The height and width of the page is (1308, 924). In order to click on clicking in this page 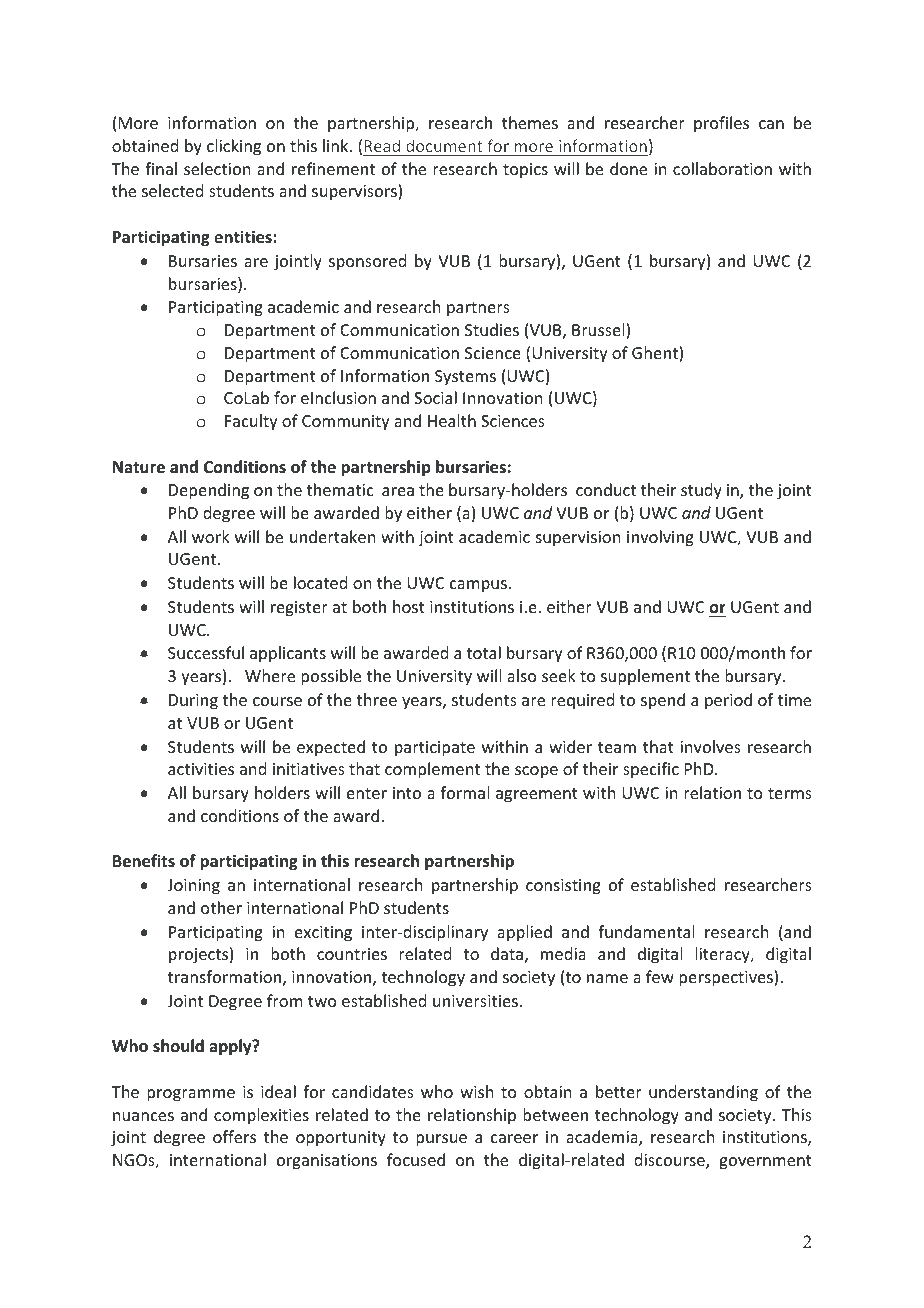, I will do `click(234, 147)`.
